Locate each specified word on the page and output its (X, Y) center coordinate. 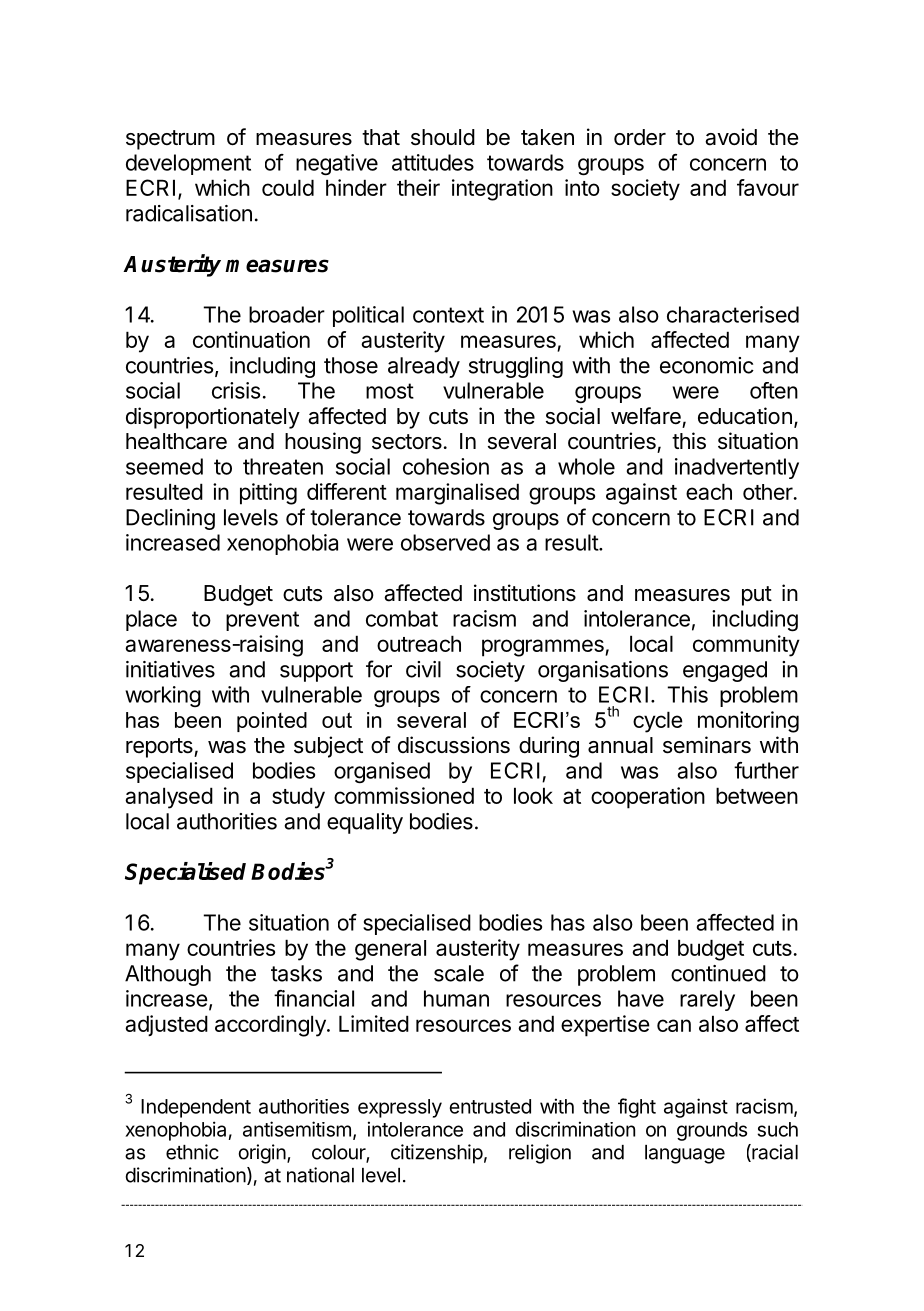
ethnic (192, 1152)
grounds (712, 1131)
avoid (731, 137)
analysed (169, 798)
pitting (268, 494)
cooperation (648, 798)
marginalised (457, 494)
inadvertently (737, 468)
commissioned (404, 795)
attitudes (433, 162)
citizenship (437, 1154)
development (188, 164)
